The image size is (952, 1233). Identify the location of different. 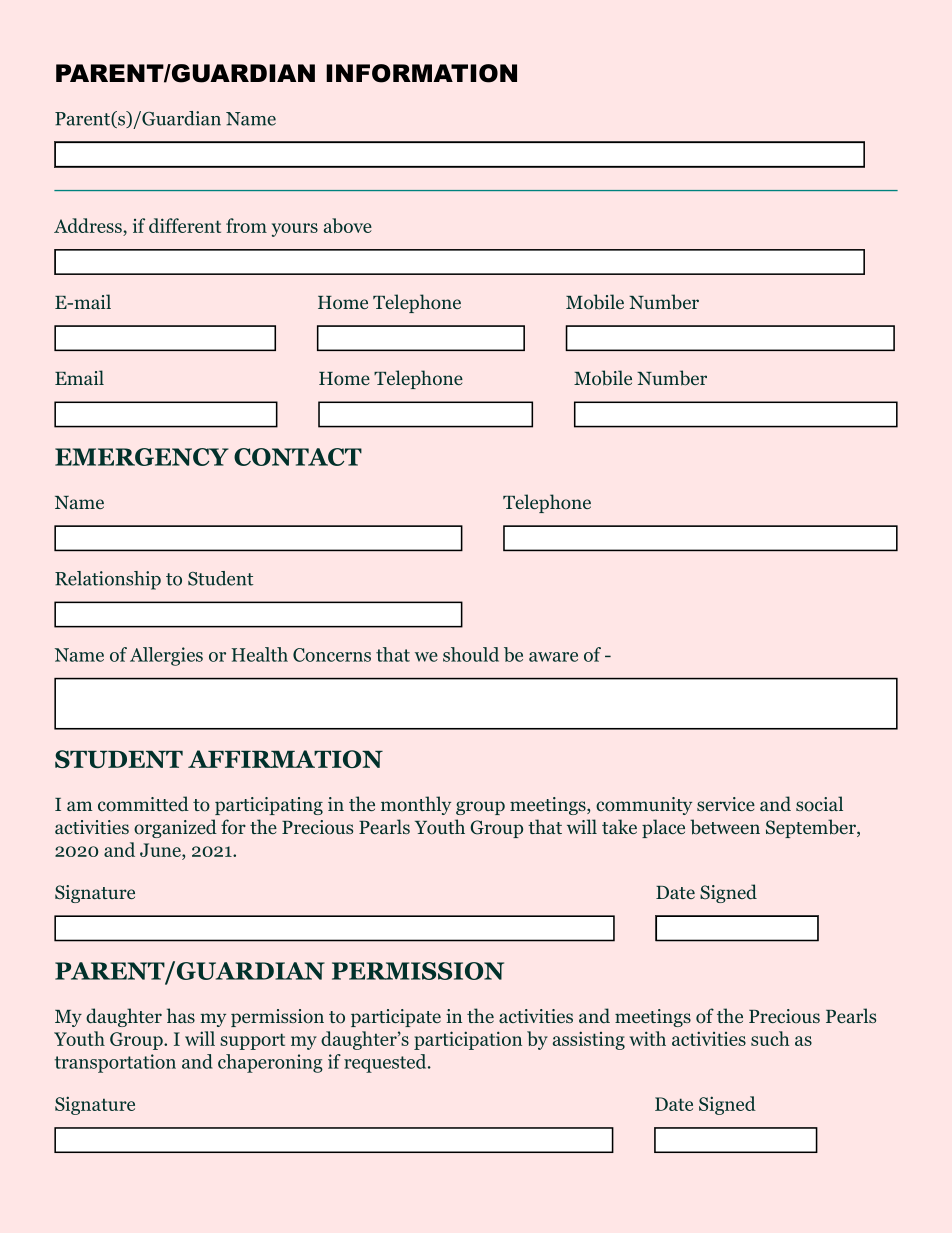
(185, 225).
